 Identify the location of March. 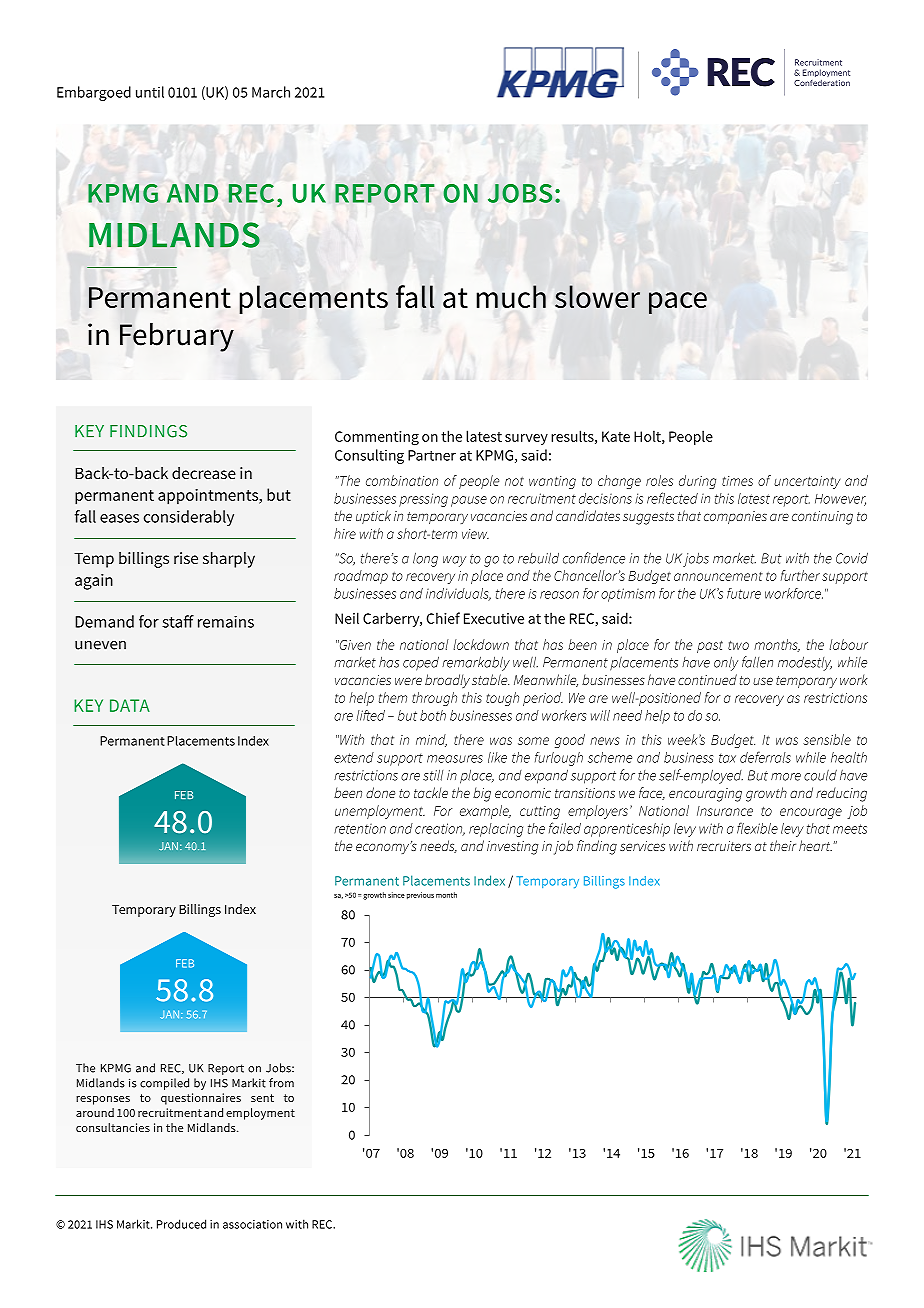
(271, 92).
